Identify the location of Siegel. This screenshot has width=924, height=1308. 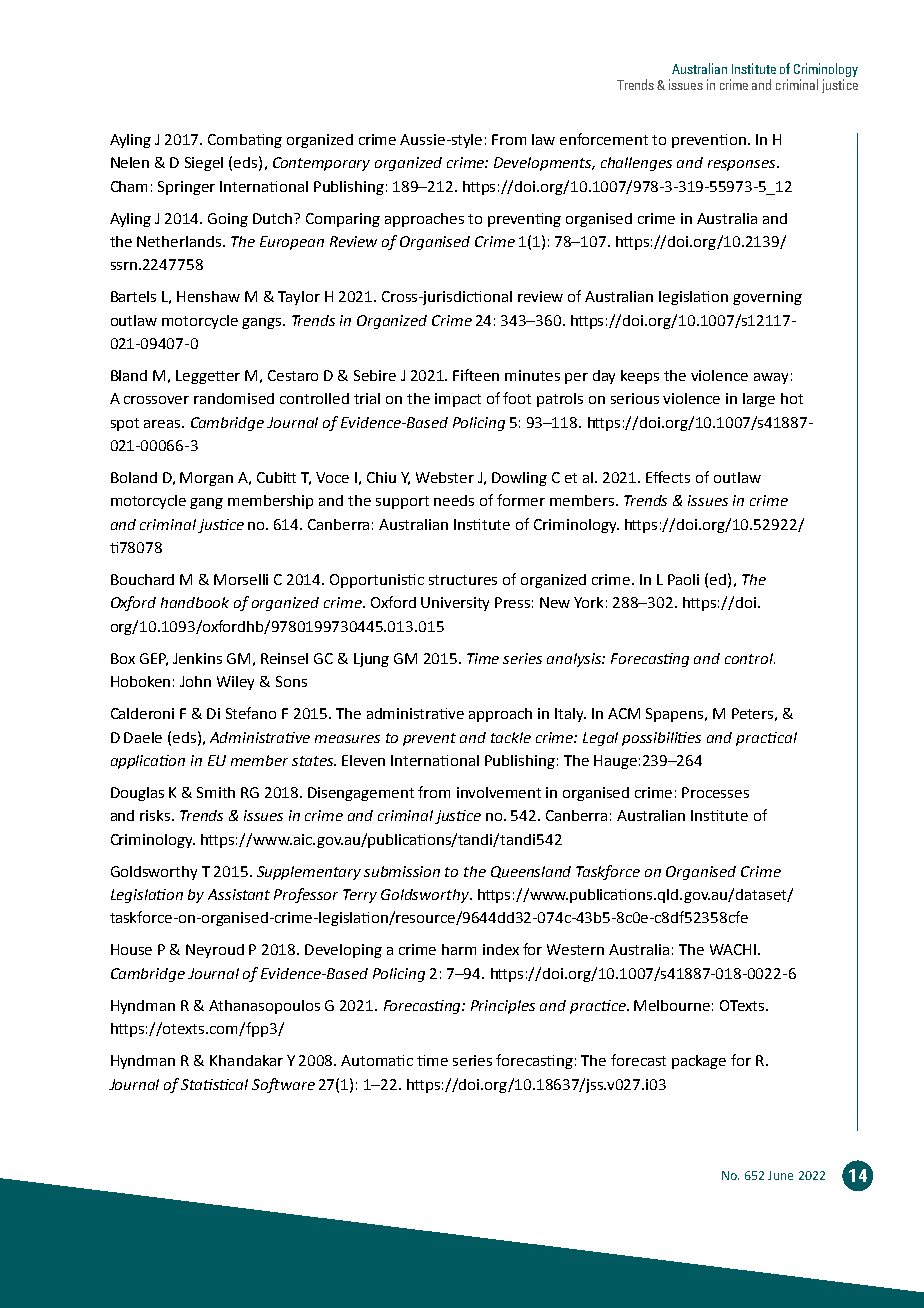
(204, 164).
